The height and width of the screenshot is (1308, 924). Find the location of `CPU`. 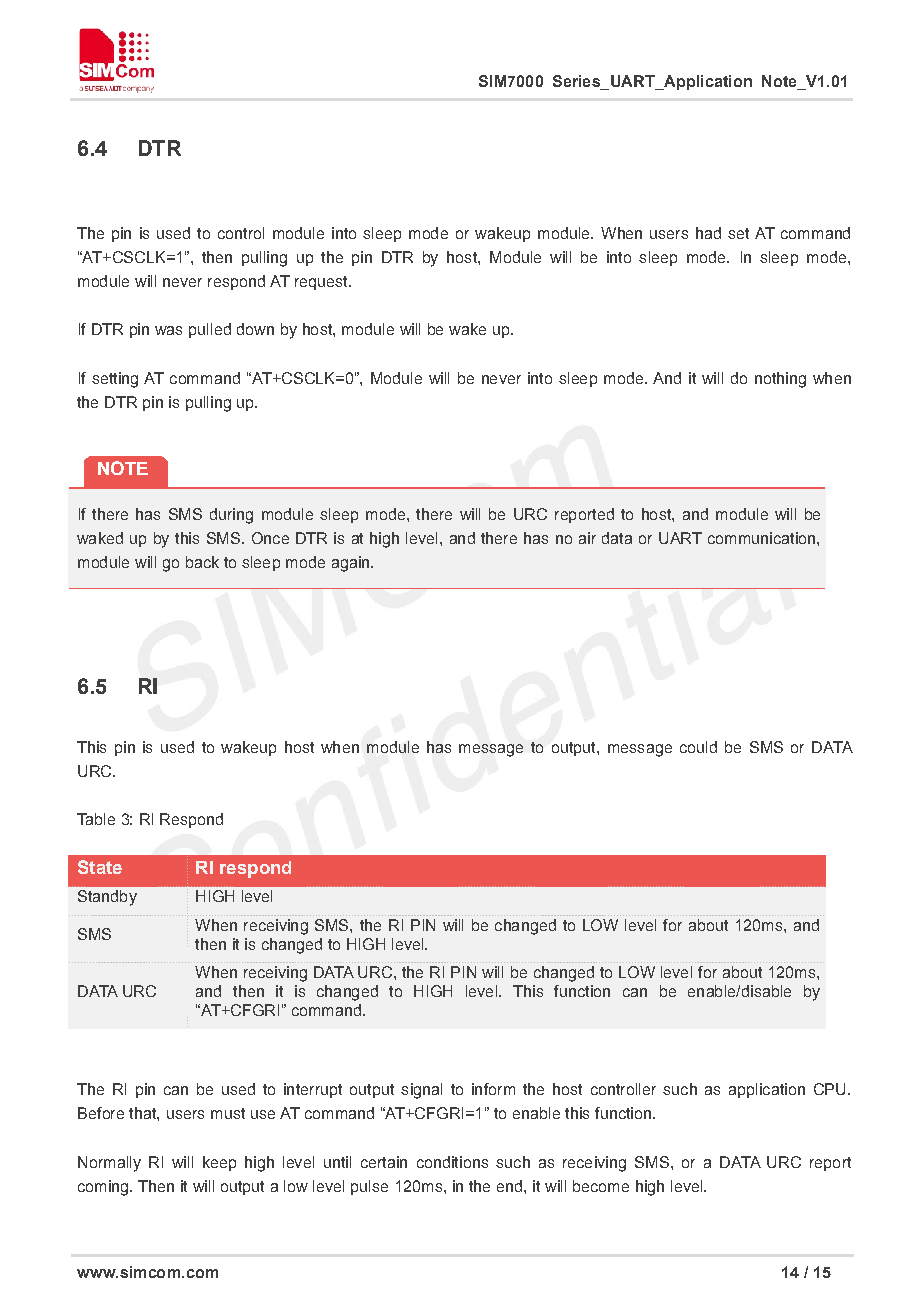

CPU is located at coordinates (829, 1089).
